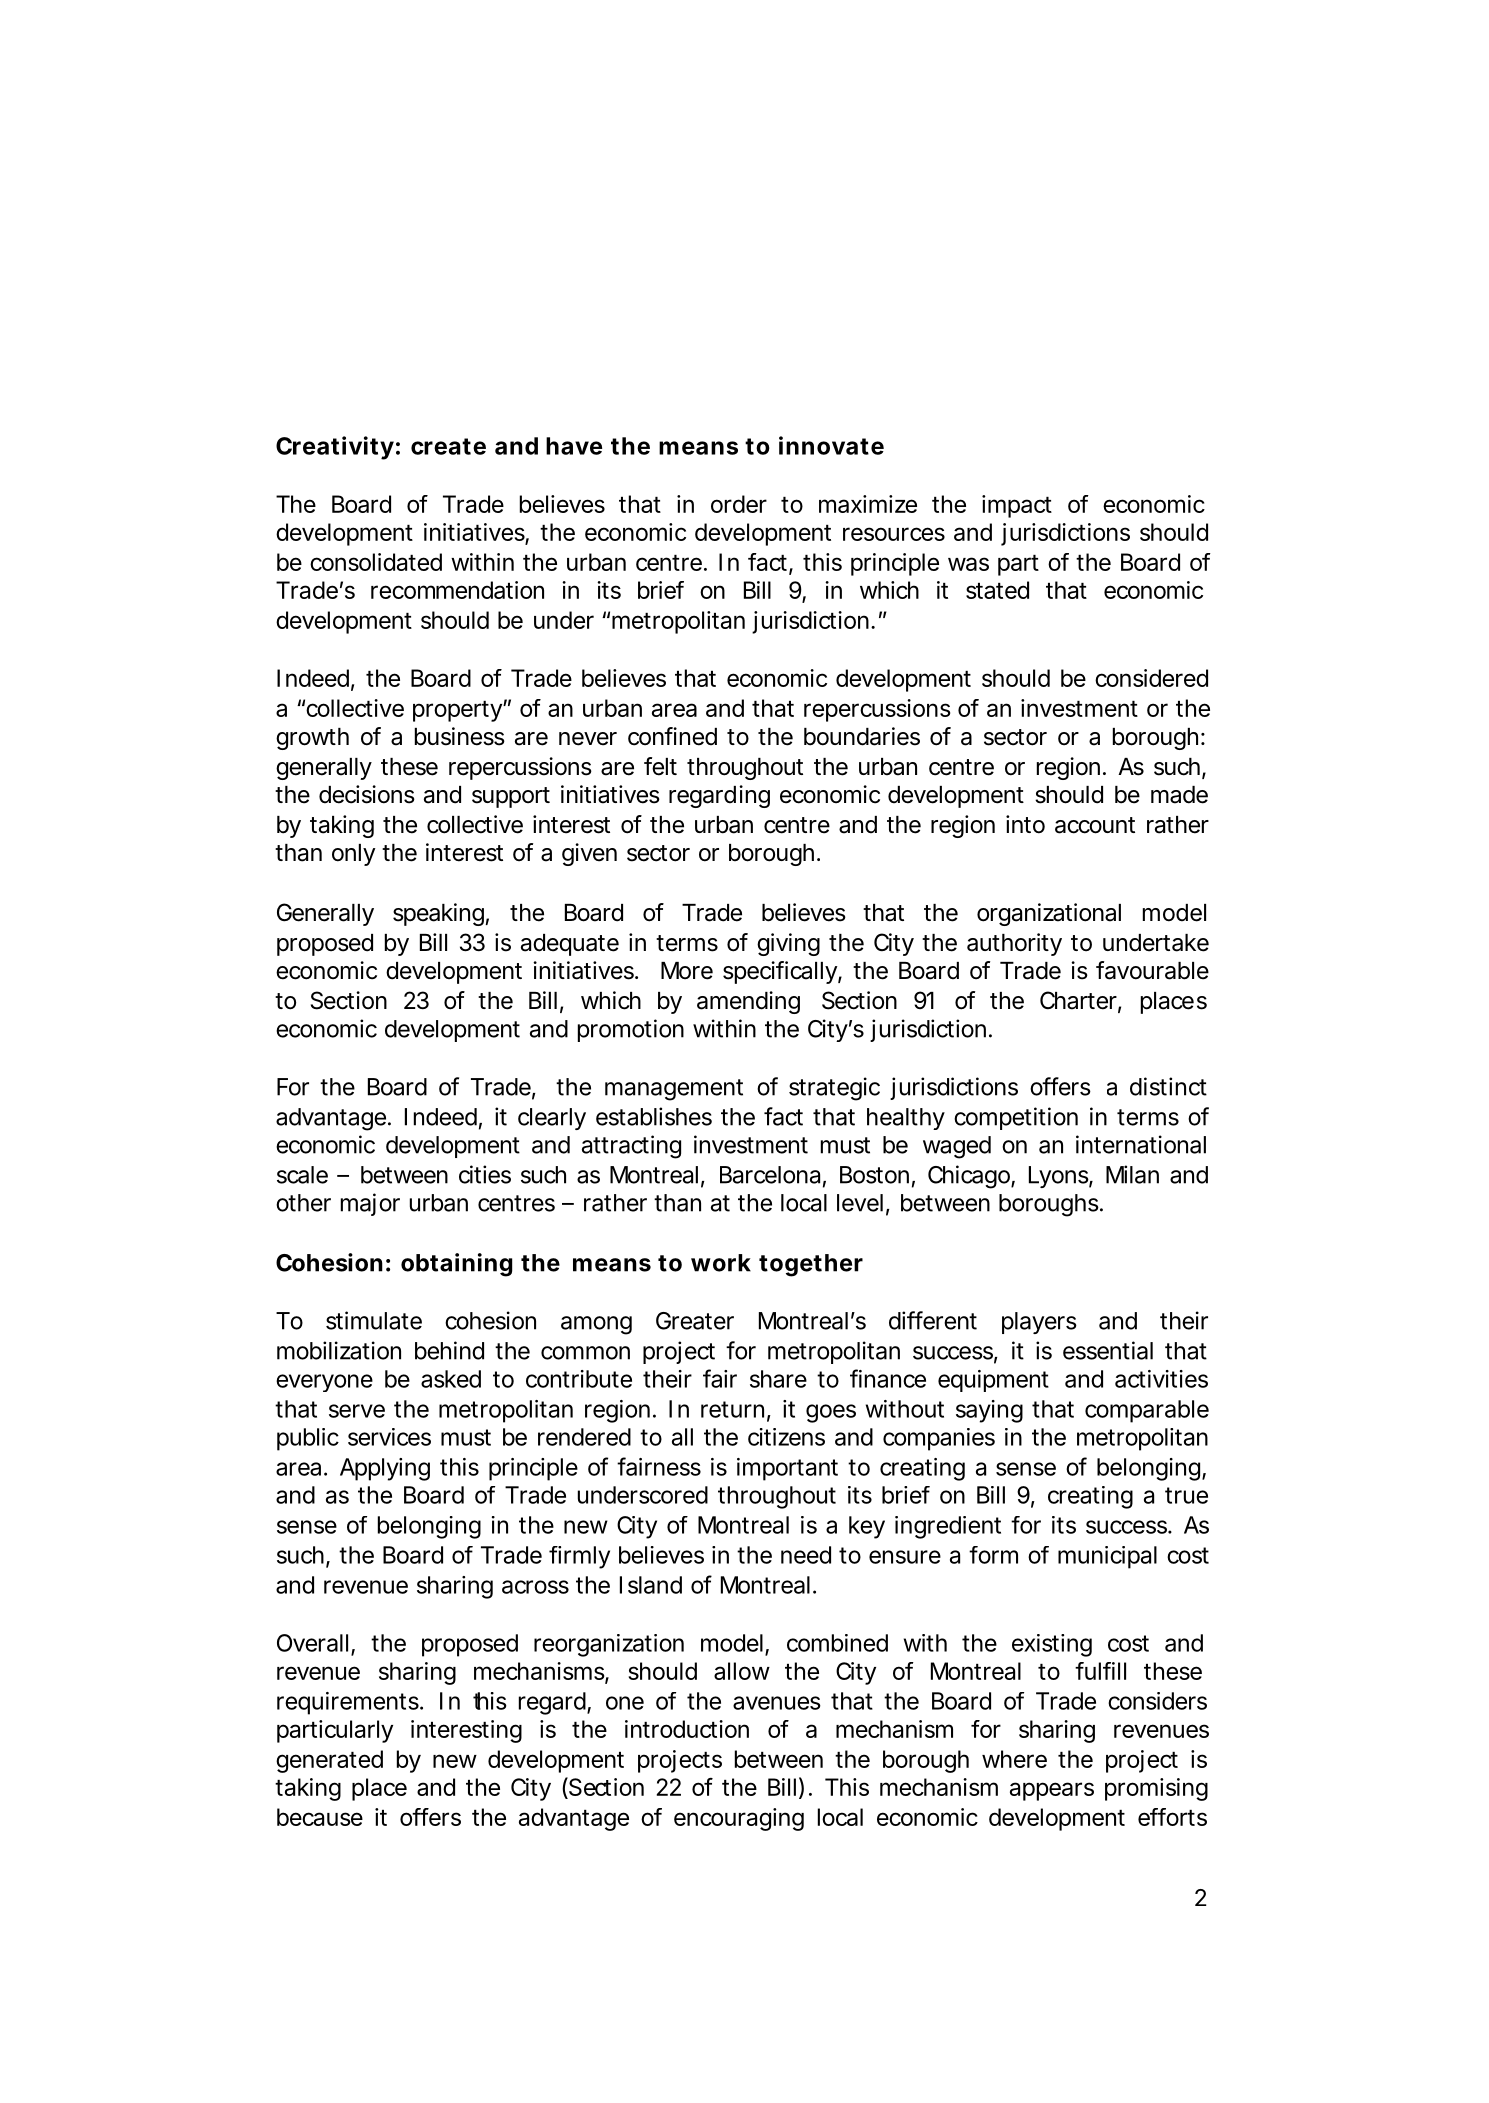 Image resolution: width=1489 pixels, height=2103 pixels. Describe the element at coordinates (739, 1819) in the document. I see `encouraging` at that location.
